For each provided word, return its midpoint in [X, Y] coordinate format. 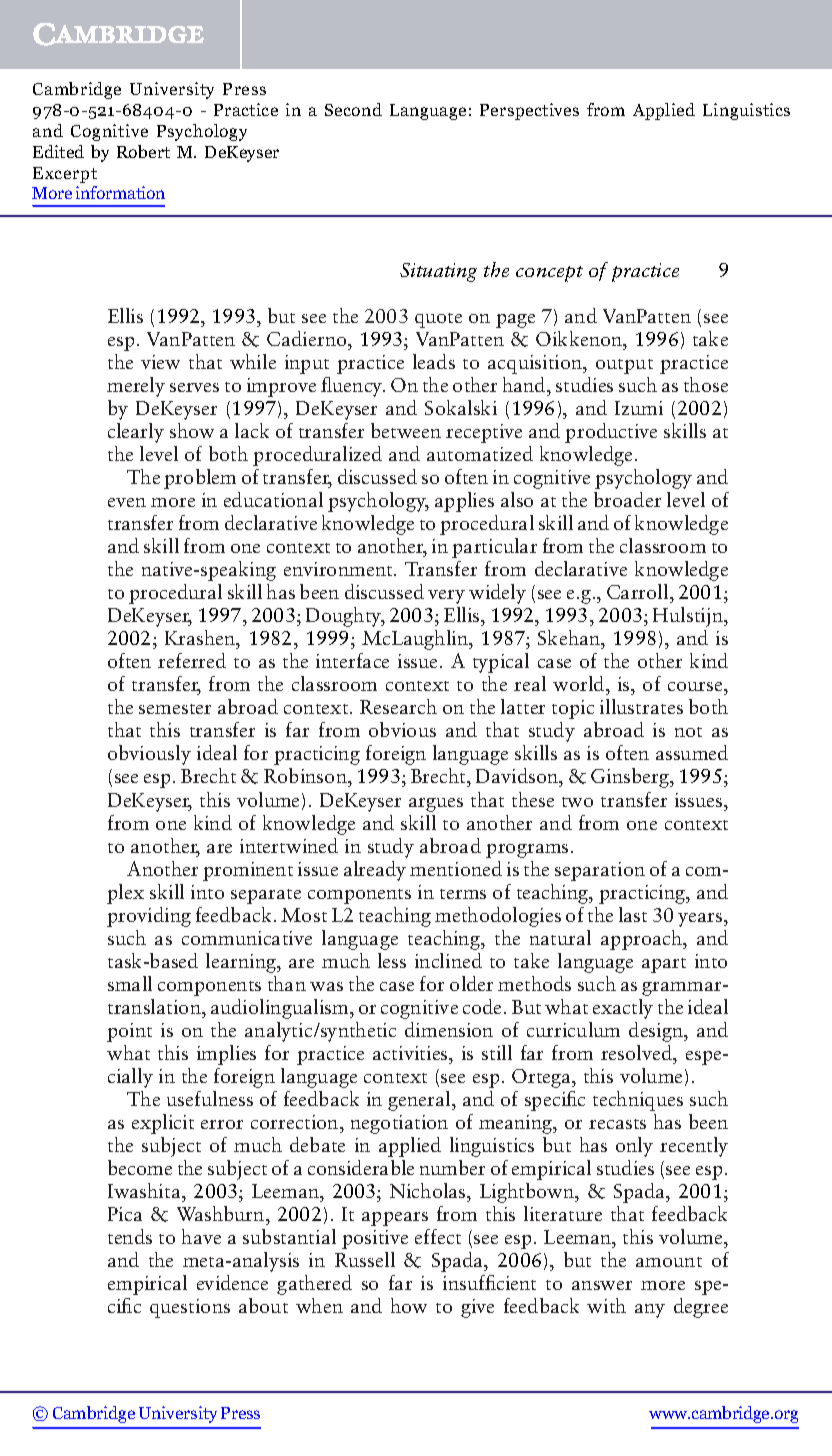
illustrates [641, 706]
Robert [143, 151]
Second [353, 109]
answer [602, 1285]
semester [175, 709]
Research [398, 706]
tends [130, 1236]
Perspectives [529, 111]
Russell [365, 1259]
